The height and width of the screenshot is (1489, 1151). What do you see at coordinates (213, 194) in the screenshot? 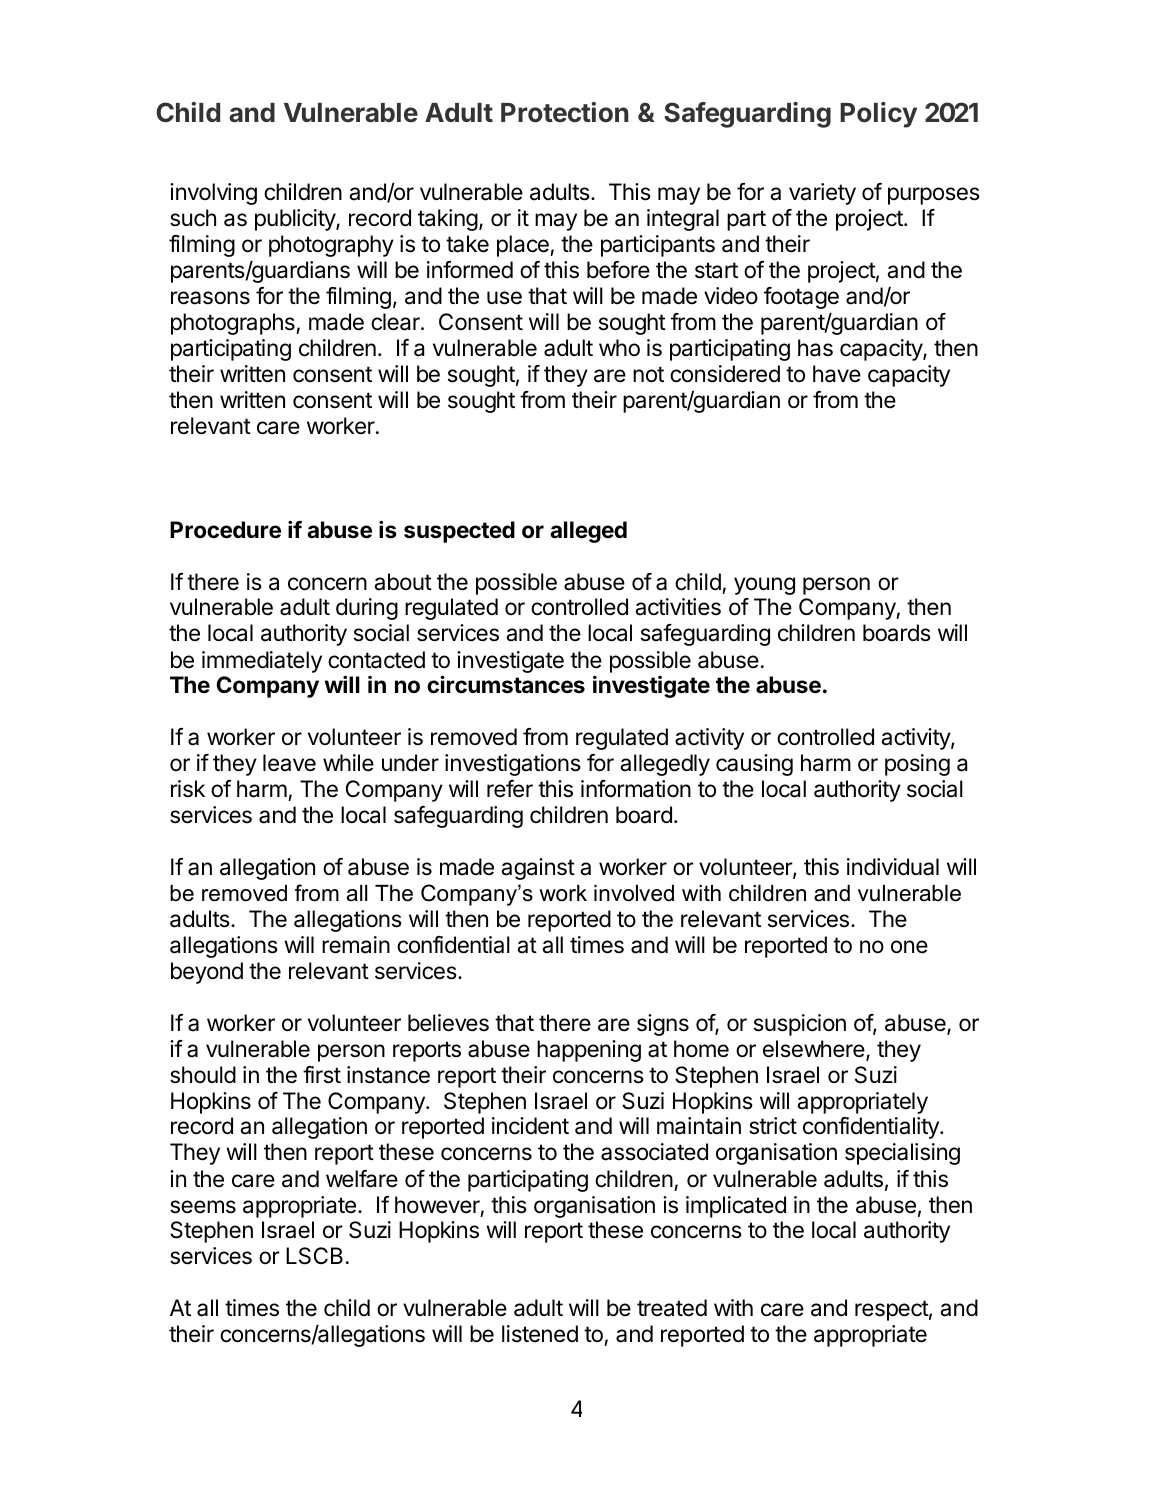
I see `involving` at bounding box center [213, 194].
